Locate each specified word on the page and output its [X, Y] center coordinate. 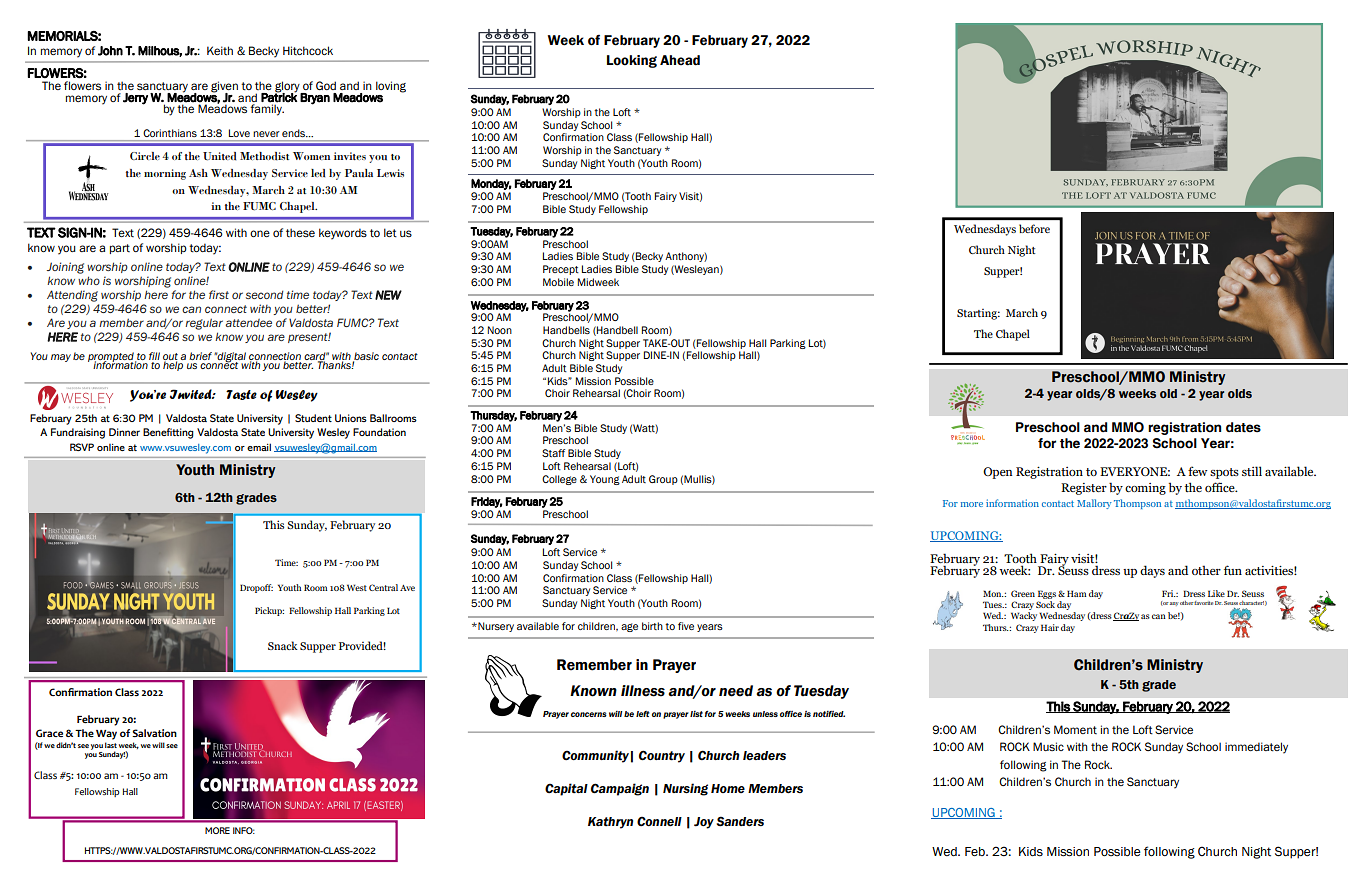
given [224, 88]
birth [652, 626]
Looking [632, 61]
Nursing [685, 789]
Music [1048, 746]
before [1034, 228]
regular [204, 324]
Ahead [680, 60]
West [357, 587]
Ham [1077, 593]
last [111, 745]
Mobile [558, 282]
